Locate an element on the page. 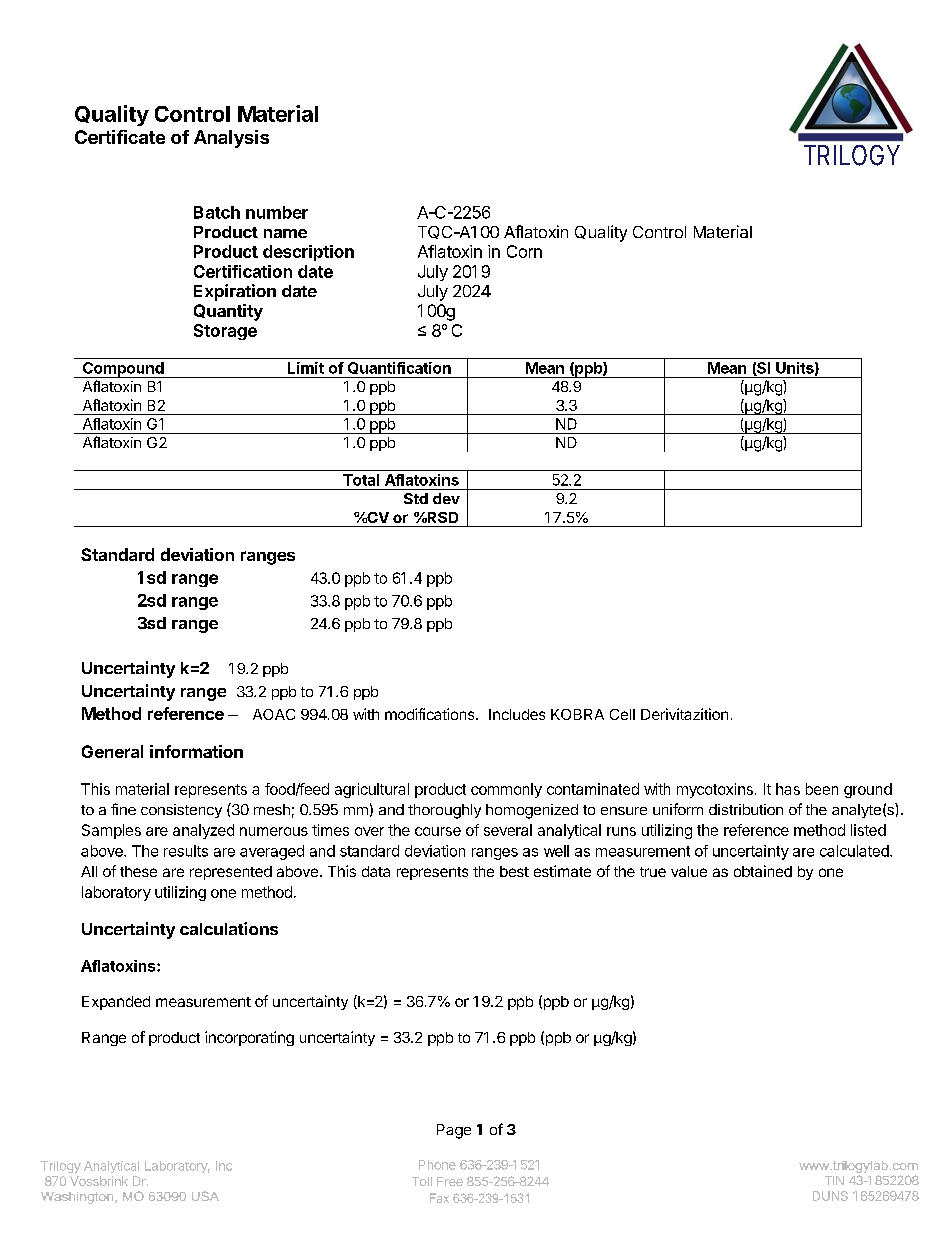 The height and width of the image is (1233, 952). calculations is located at coordinates (229, 928).
